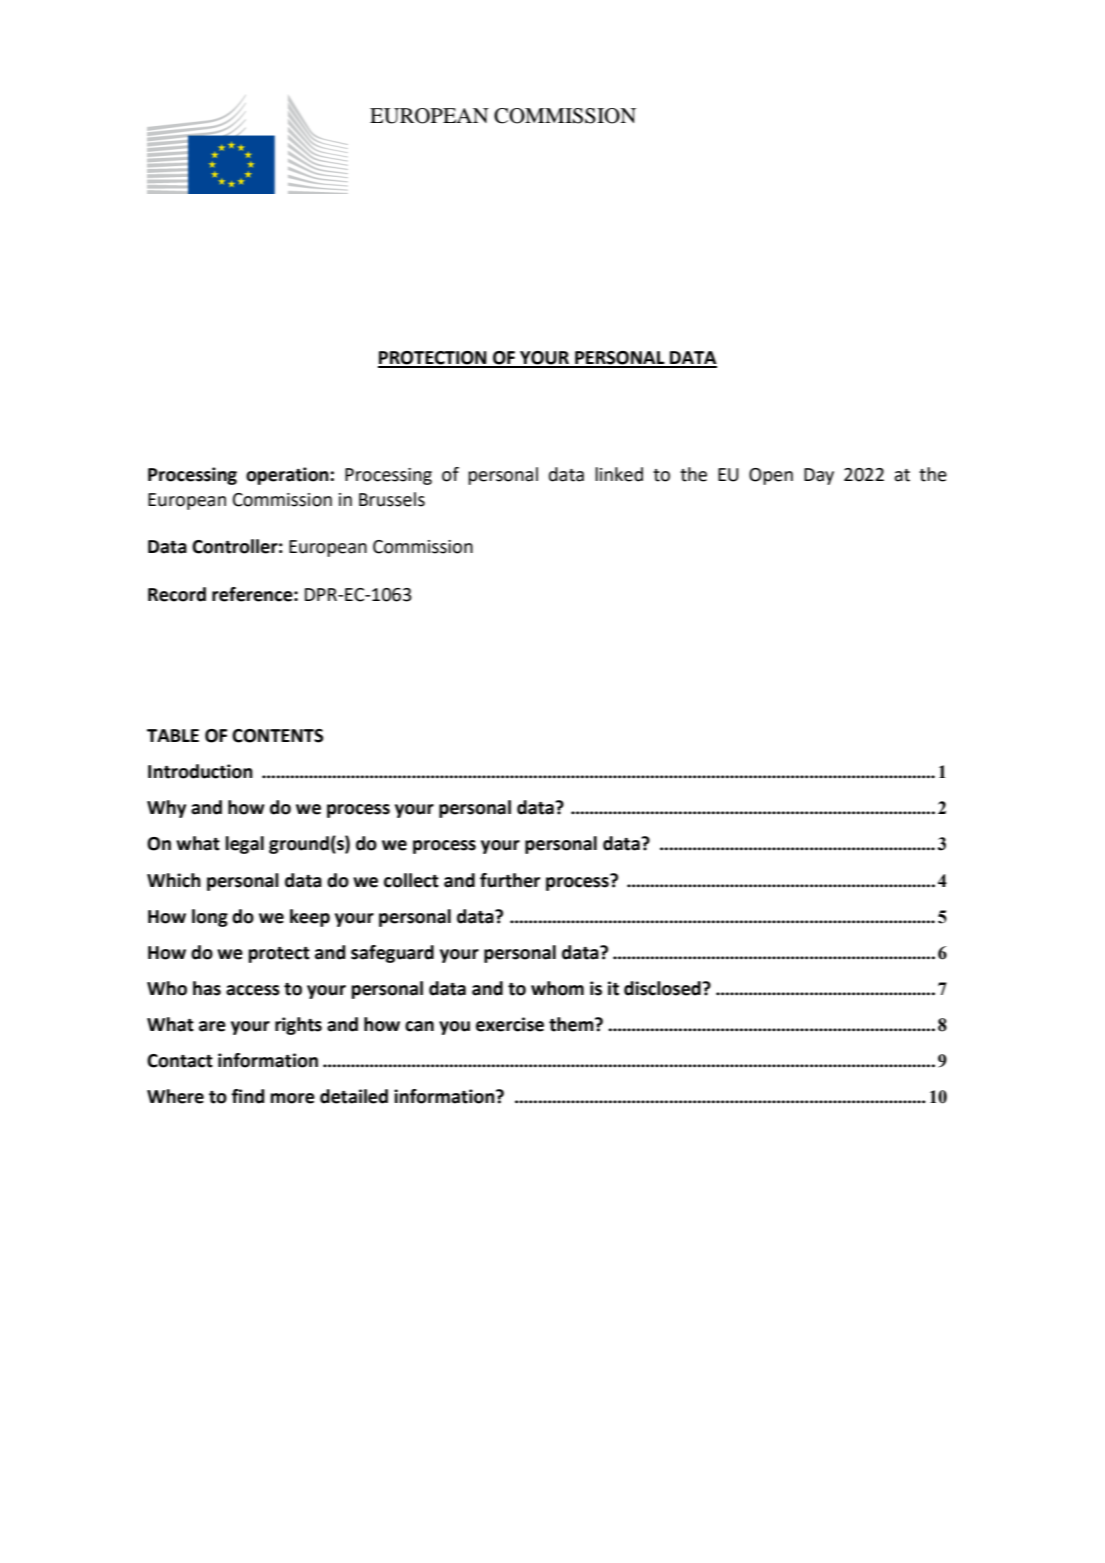  What do you see at coordinates (771, 476) in the screenshot?
I see `Open` at bounding box center [771, 476].
